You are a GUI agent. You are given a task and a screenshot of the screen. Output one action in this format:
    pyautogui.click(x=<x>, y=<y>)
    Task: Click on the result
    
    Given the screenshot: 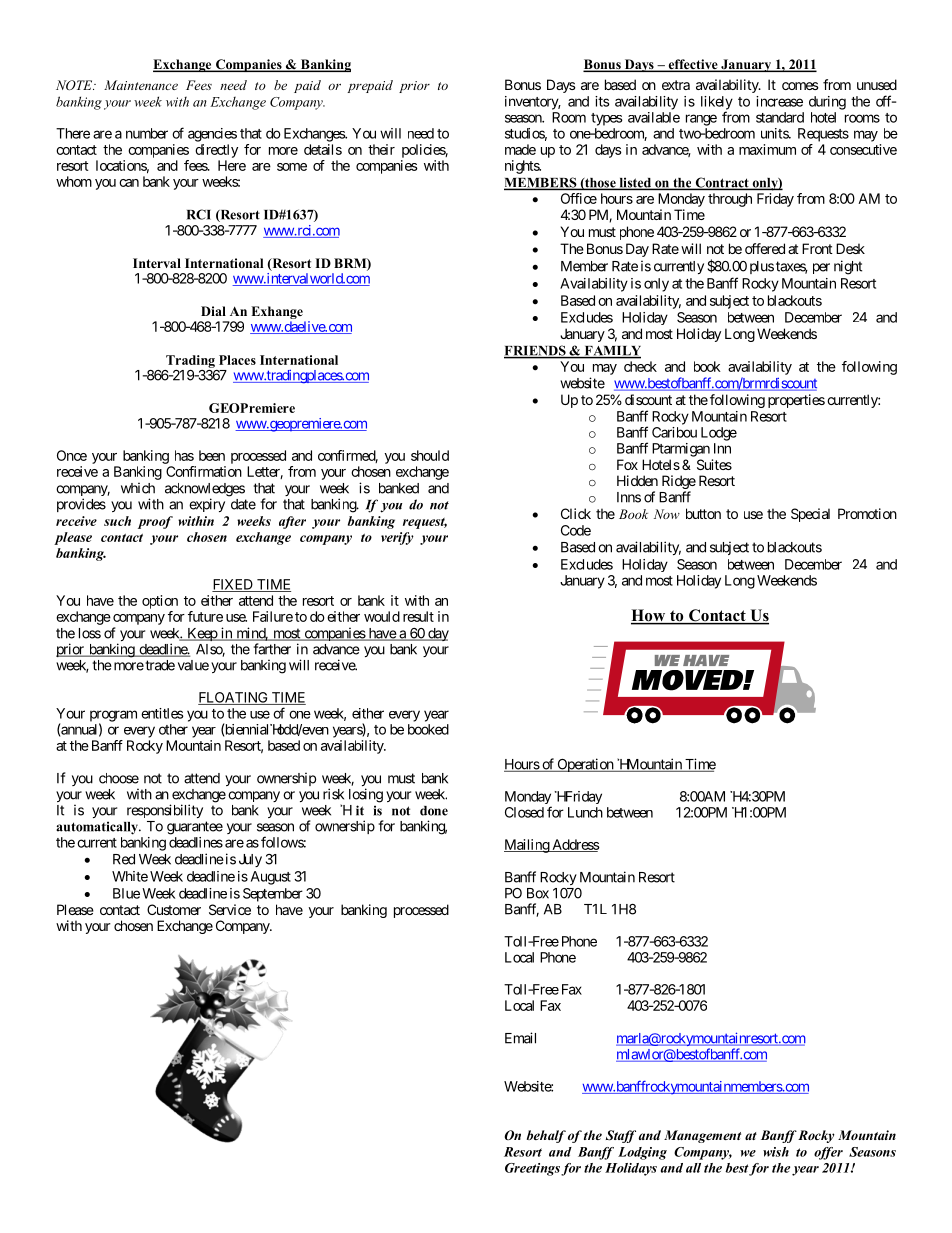 What is the action you would take?
    pyautogui.click(x=418, y=616)
